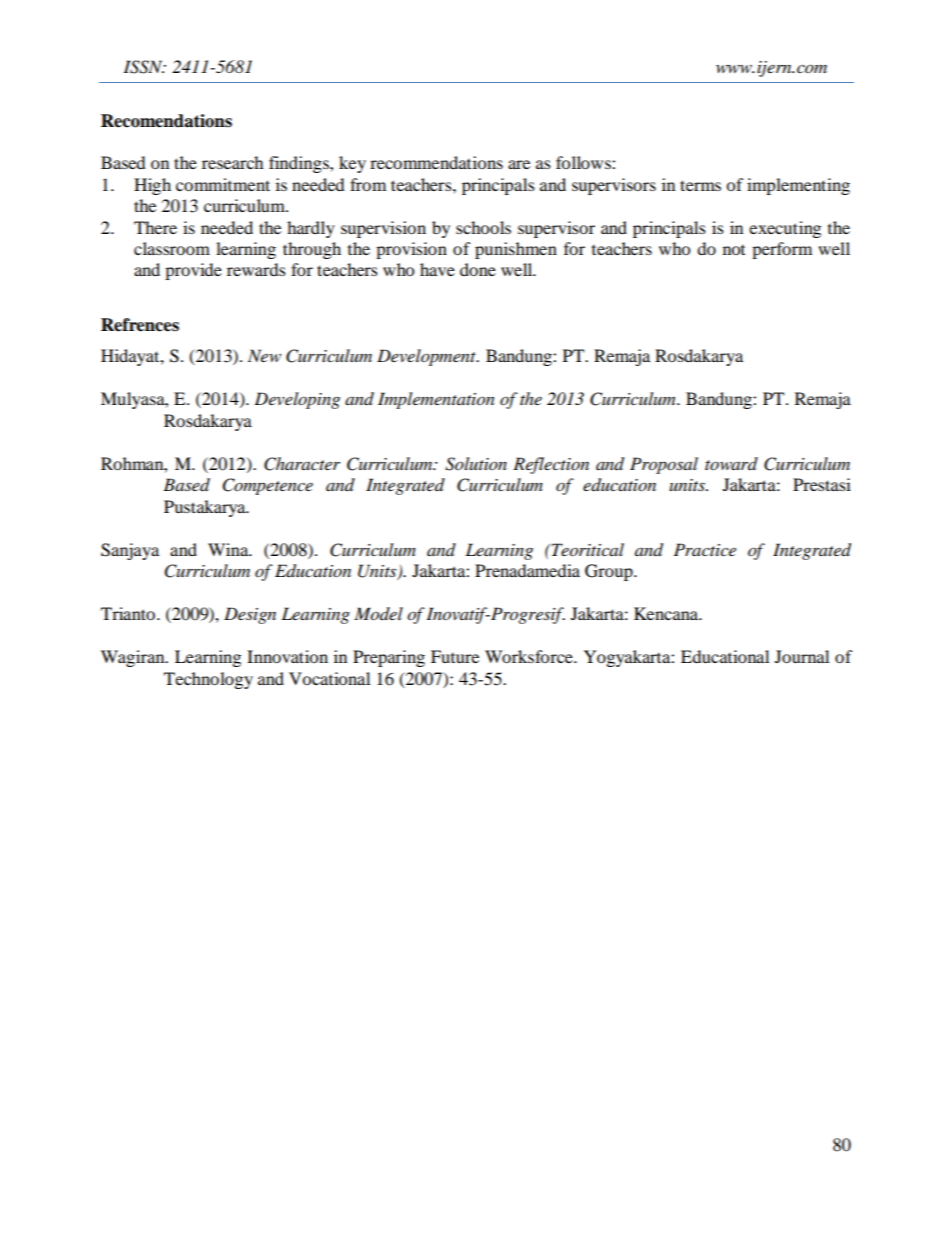 The height and width of the image is (1233, 952). Describe the element at coordinates (455, 656) in the image. I see `Future` at that location.
